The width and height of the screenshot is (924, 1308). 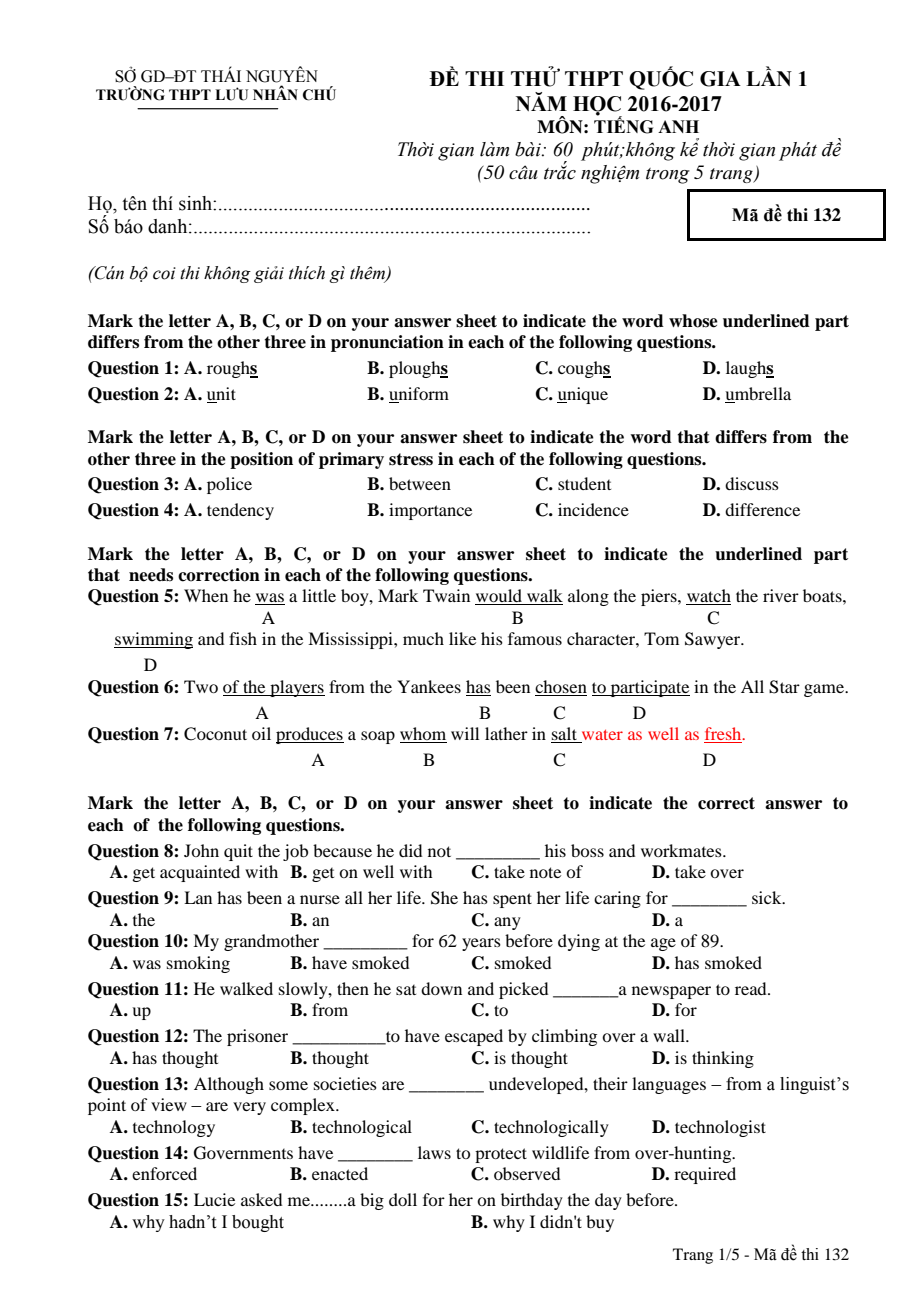 I want to click on Lucie, so click(x=214, y=1199).
